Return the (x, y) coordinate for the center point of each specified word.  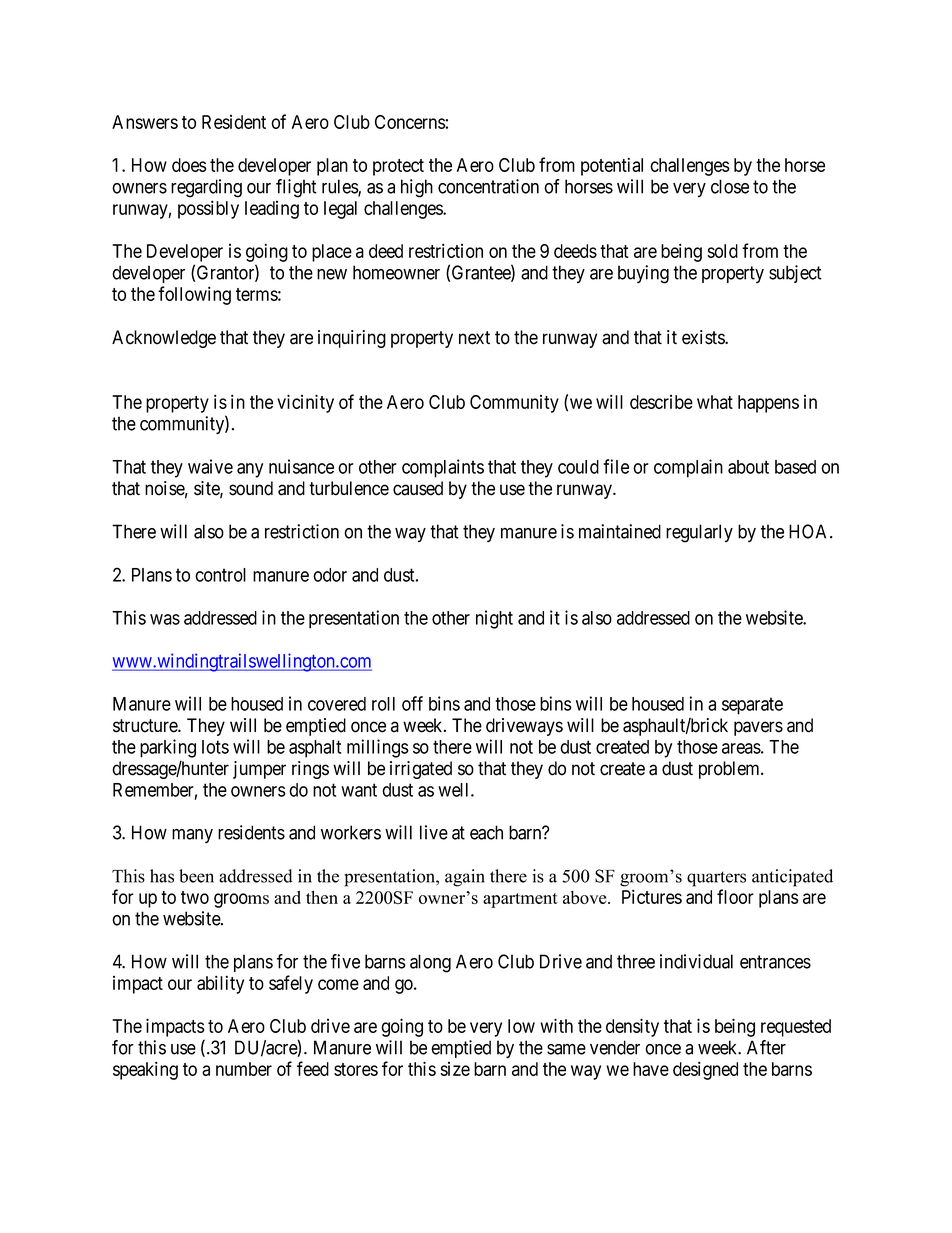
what (715, 402)
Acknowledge (164, 339)
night (494, 619)
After (766, 1047)
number (244, 1069)
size (455, 1069)
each (486, 832)
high (417, 188)
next (474, 338)
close (730, 186)
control (220, 575)
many (192, 836)
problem (730, 770)
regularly (699, 533)
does (189, 165)
